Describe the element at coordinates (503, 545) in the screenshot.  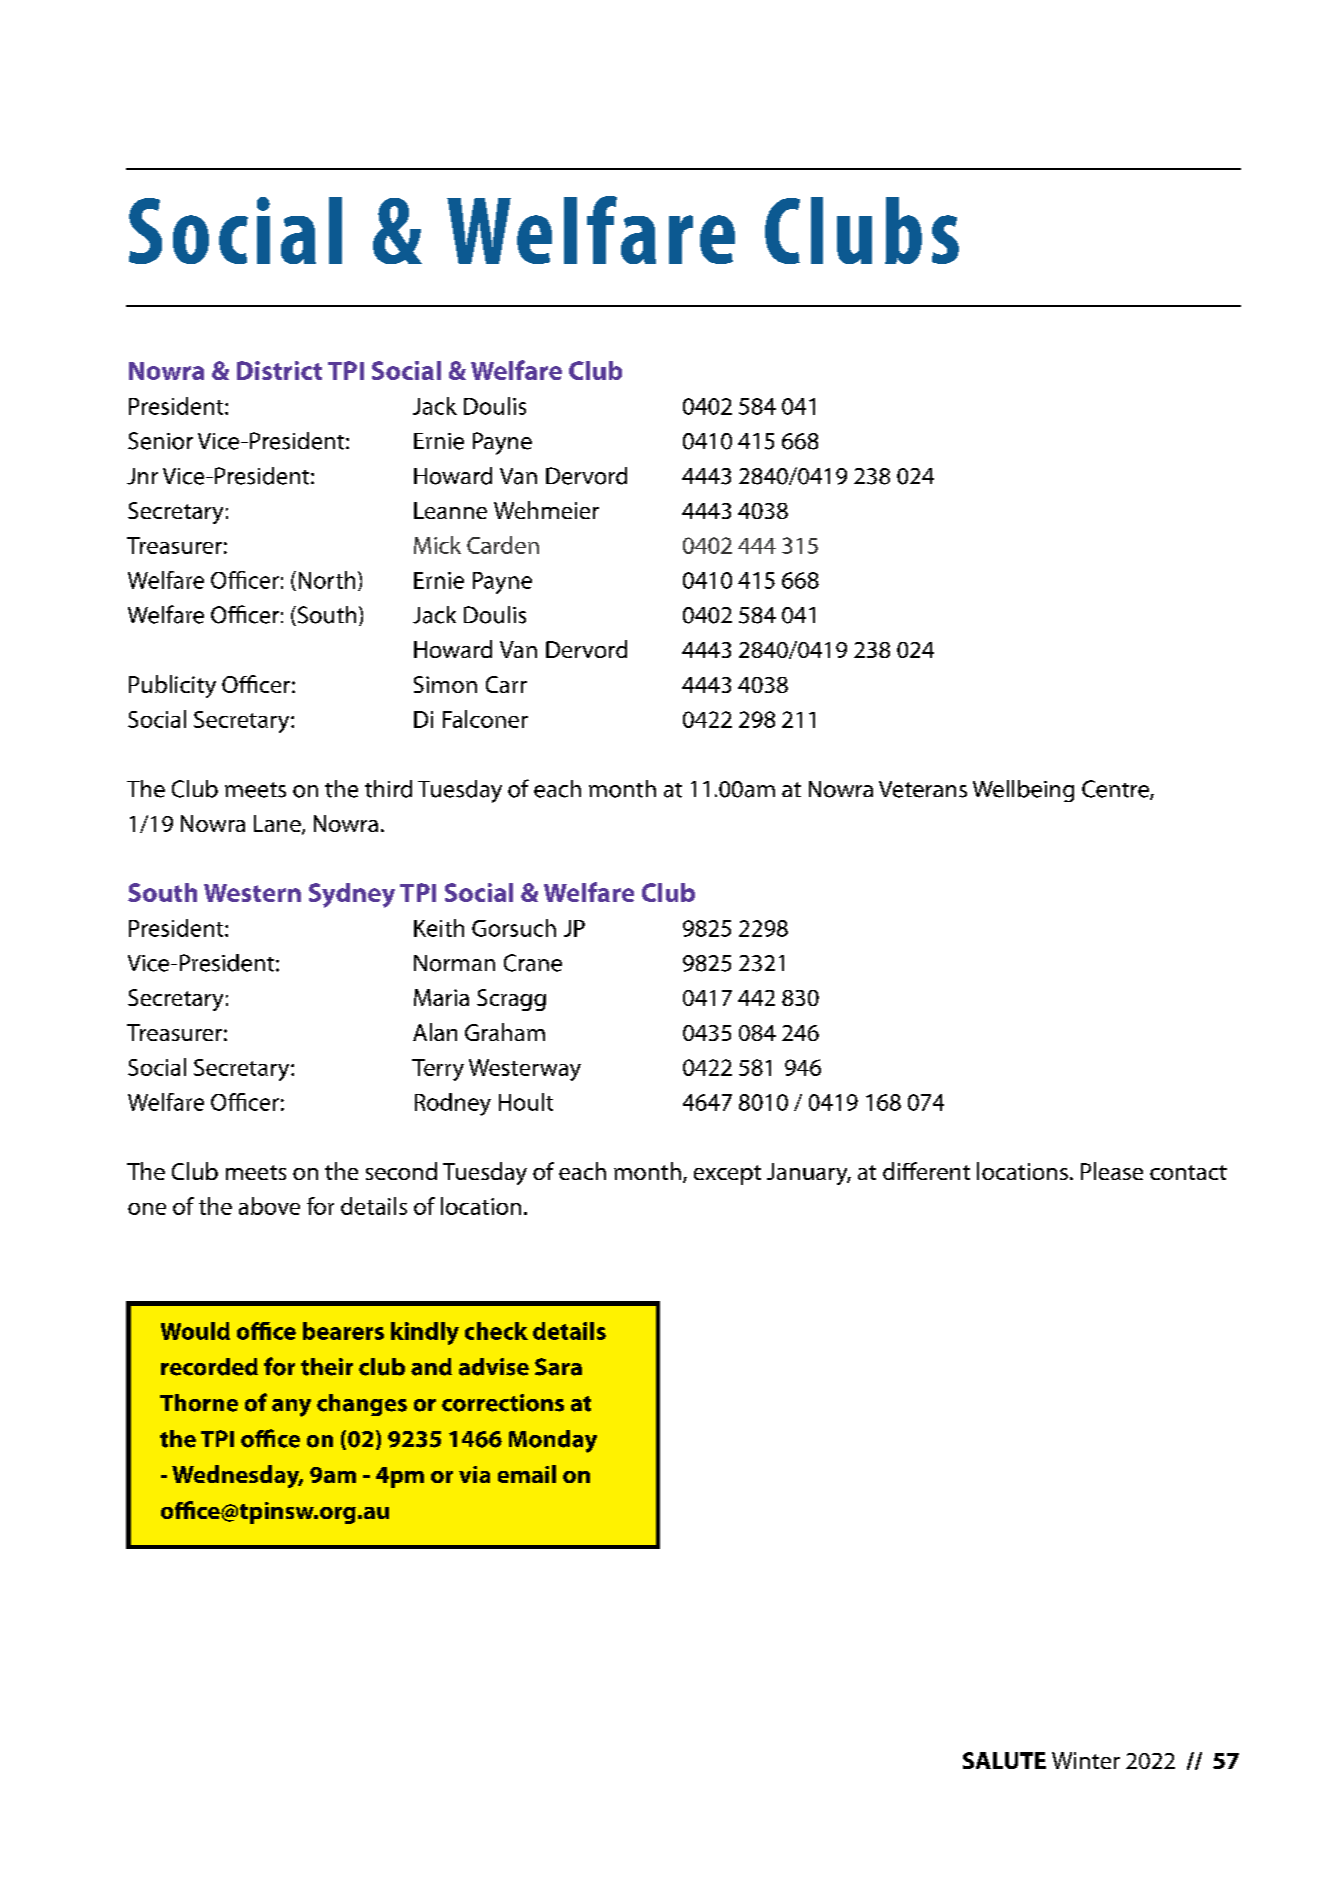
I see `Carden` at that location.
